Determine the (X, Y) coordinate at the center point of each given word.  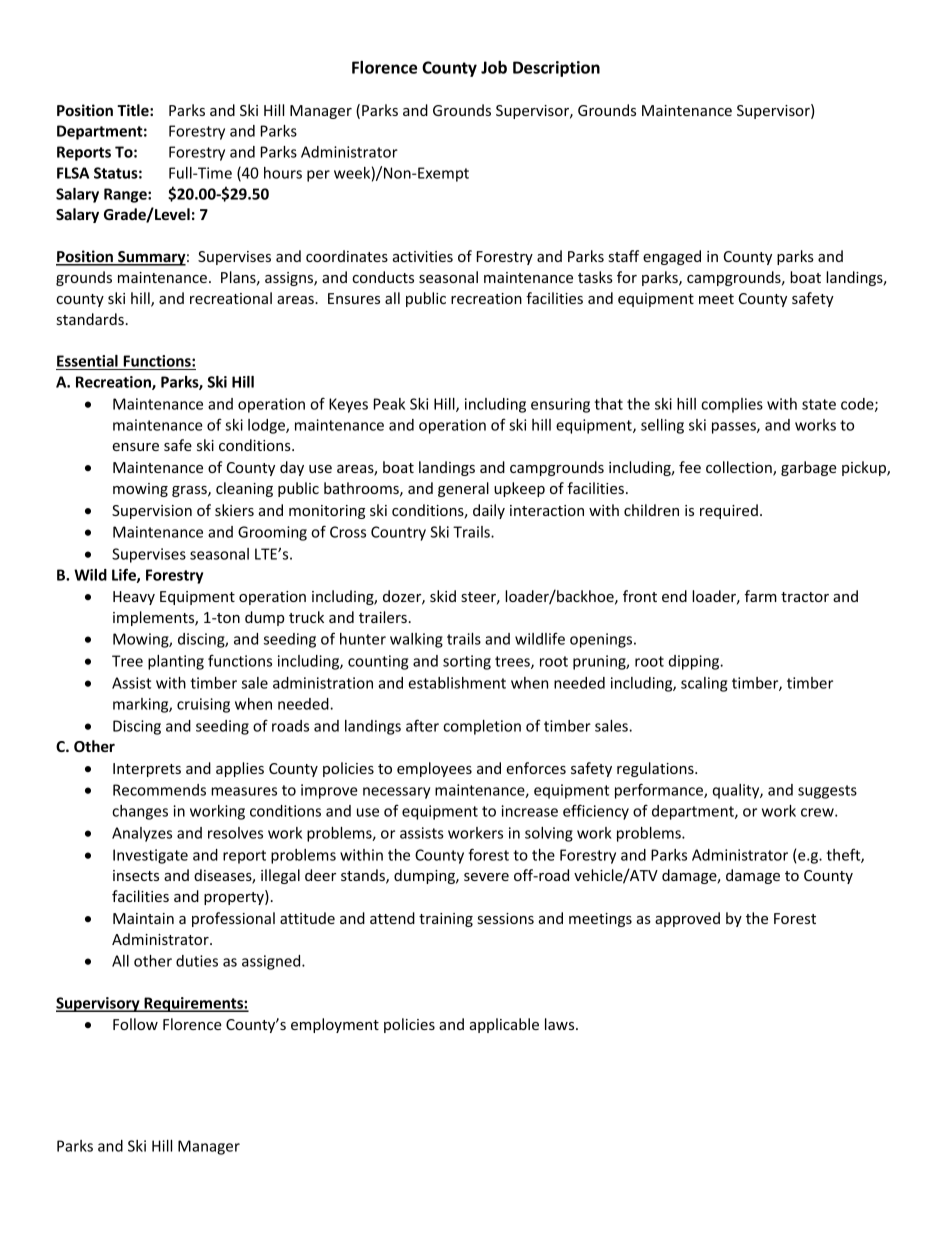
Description (556, 69)
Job (494, 67)
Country (398, 533)
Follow (135, 1024)
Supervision (152, 512)
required (729, 511)
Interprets (147, 770)
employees (434, 769)
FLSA (73, 173)
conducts (383, 277)
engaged (672, 257)
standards (90, 319)
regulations (656, 769)
